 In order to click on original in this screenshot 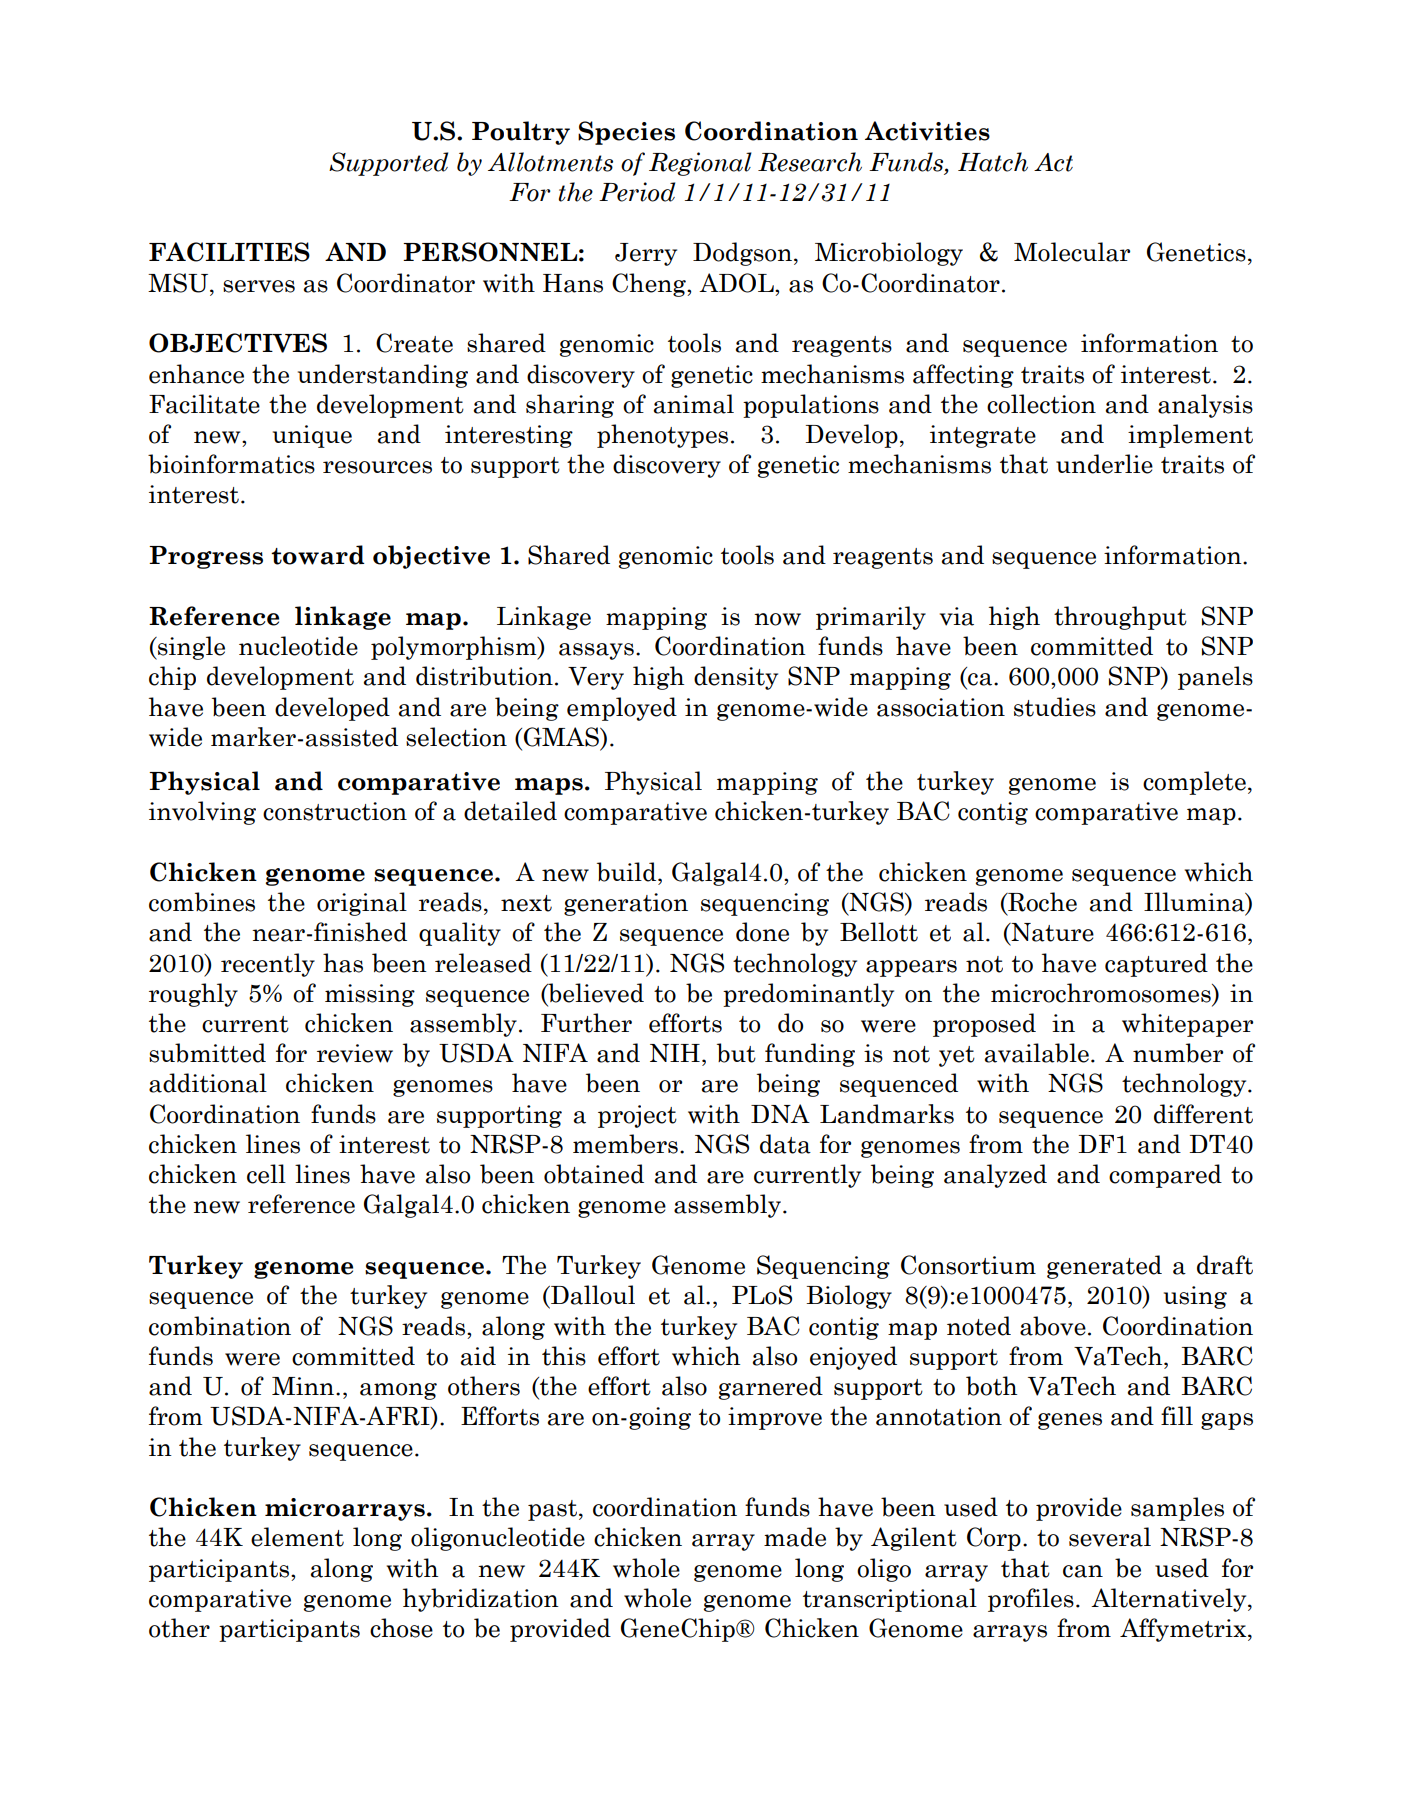, I will do `click(362, 904)`.
